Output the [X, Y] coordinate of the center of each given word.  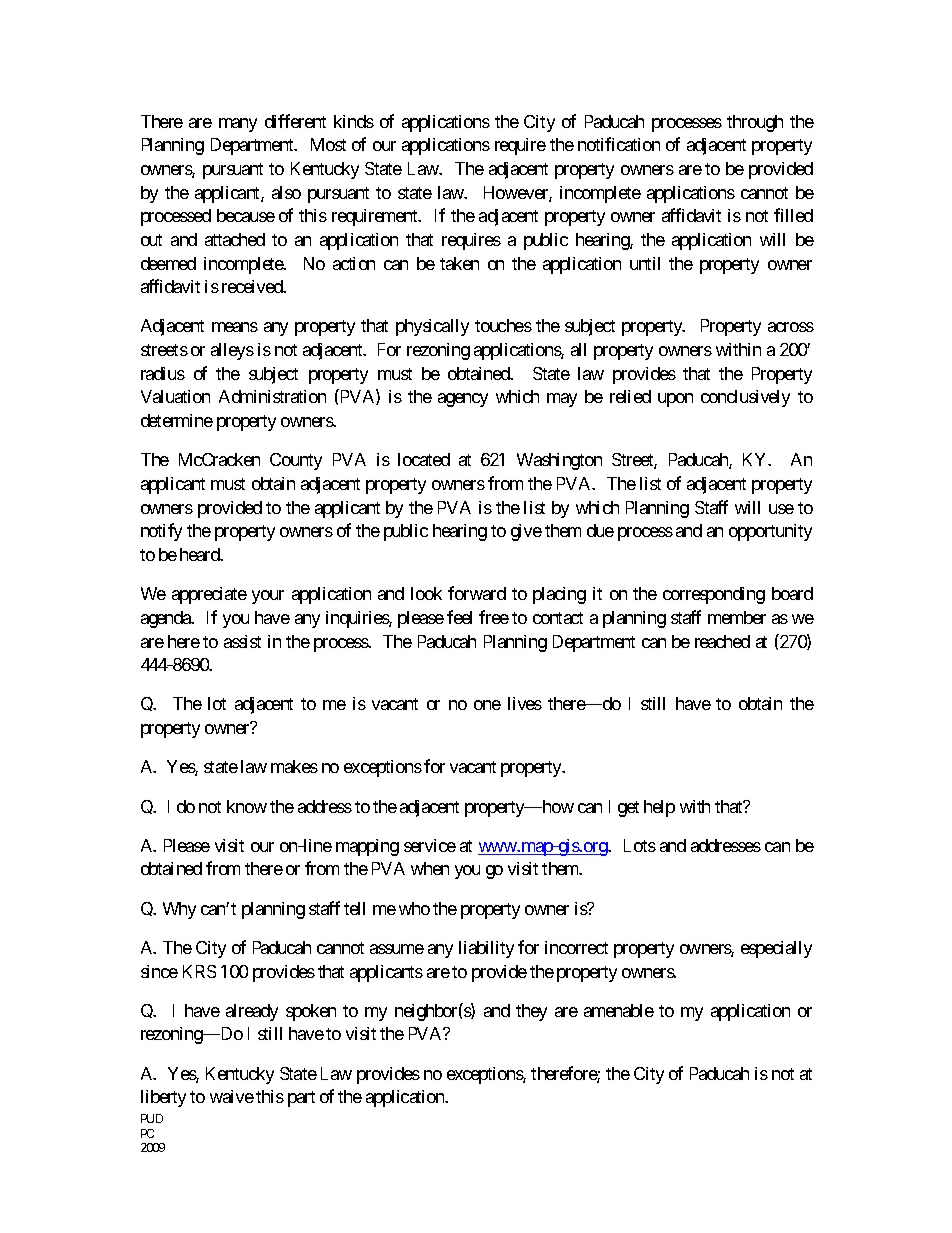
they [531, 1012]
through [755, 123]
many [238, 125]
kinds [354, 121]
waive [232, 1096]
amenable [619, 1010]
